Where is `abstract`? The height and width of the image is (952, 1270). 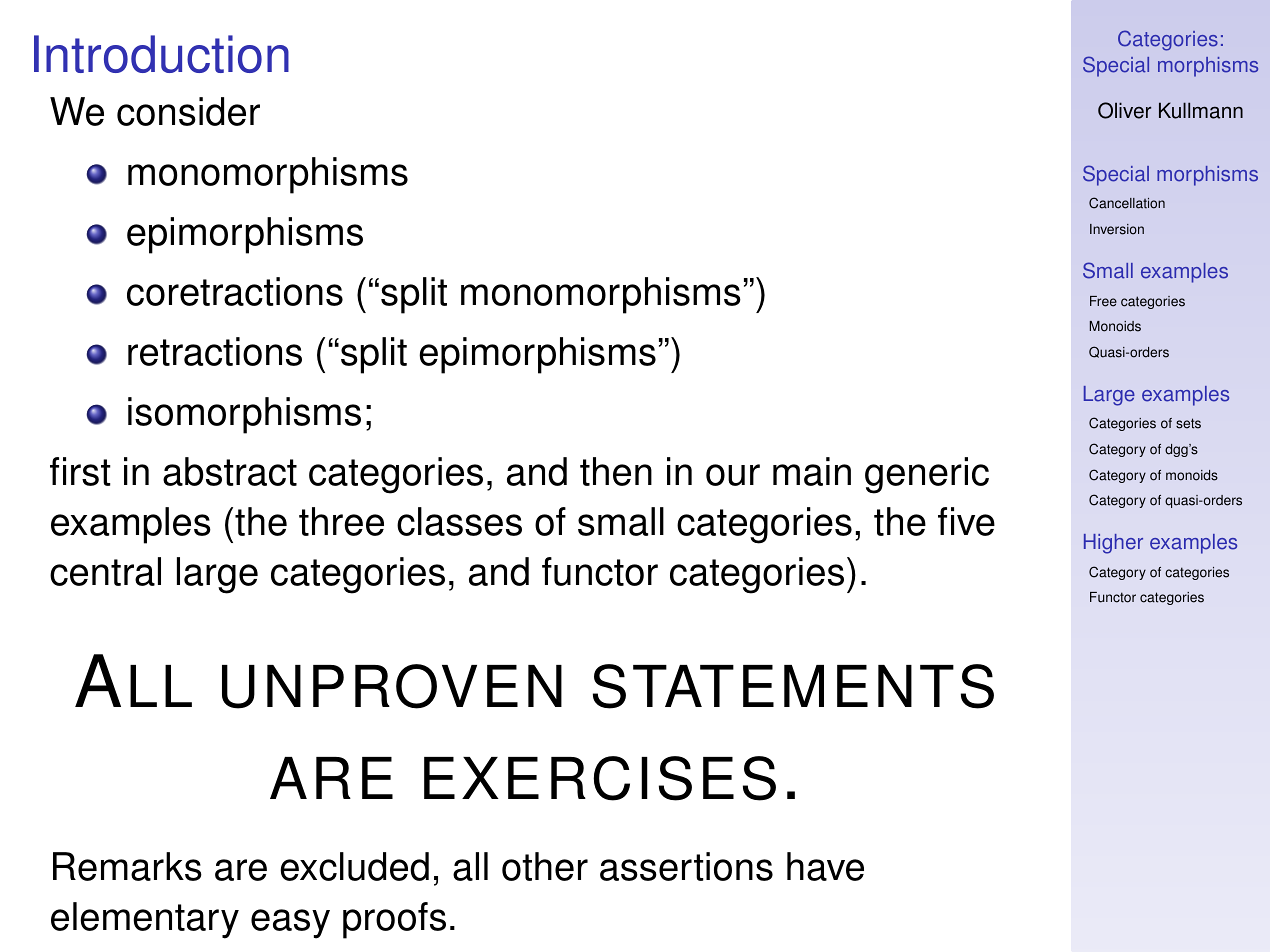
abstract is located at coordinates (230, 471).
